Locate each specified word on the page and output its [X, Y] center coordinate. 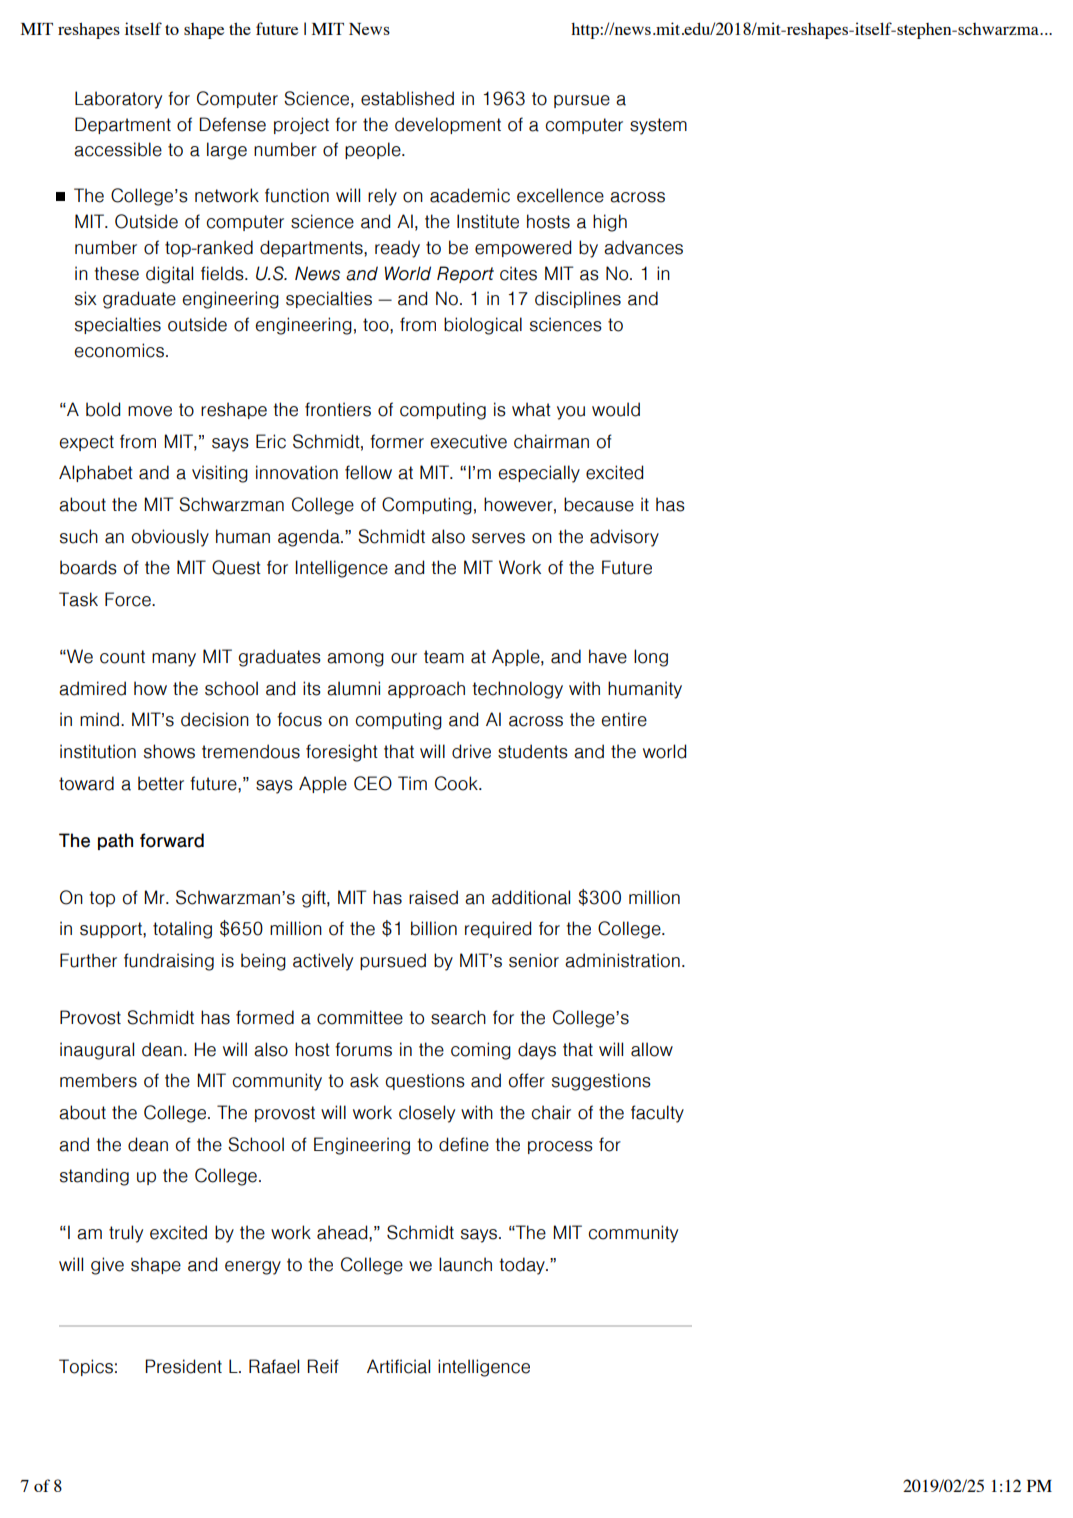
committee [360, 1017]
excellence [560, 195]
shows [169, 751]
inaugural [97, 1051]
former [397, 441]
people [374, 150]
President [184, 1366]
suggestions [601, 1082]
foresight [342, 753]
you [571, 413]
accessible [118, 149]
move [150, 411]
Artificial [398, 1366]
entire [624, 719]
